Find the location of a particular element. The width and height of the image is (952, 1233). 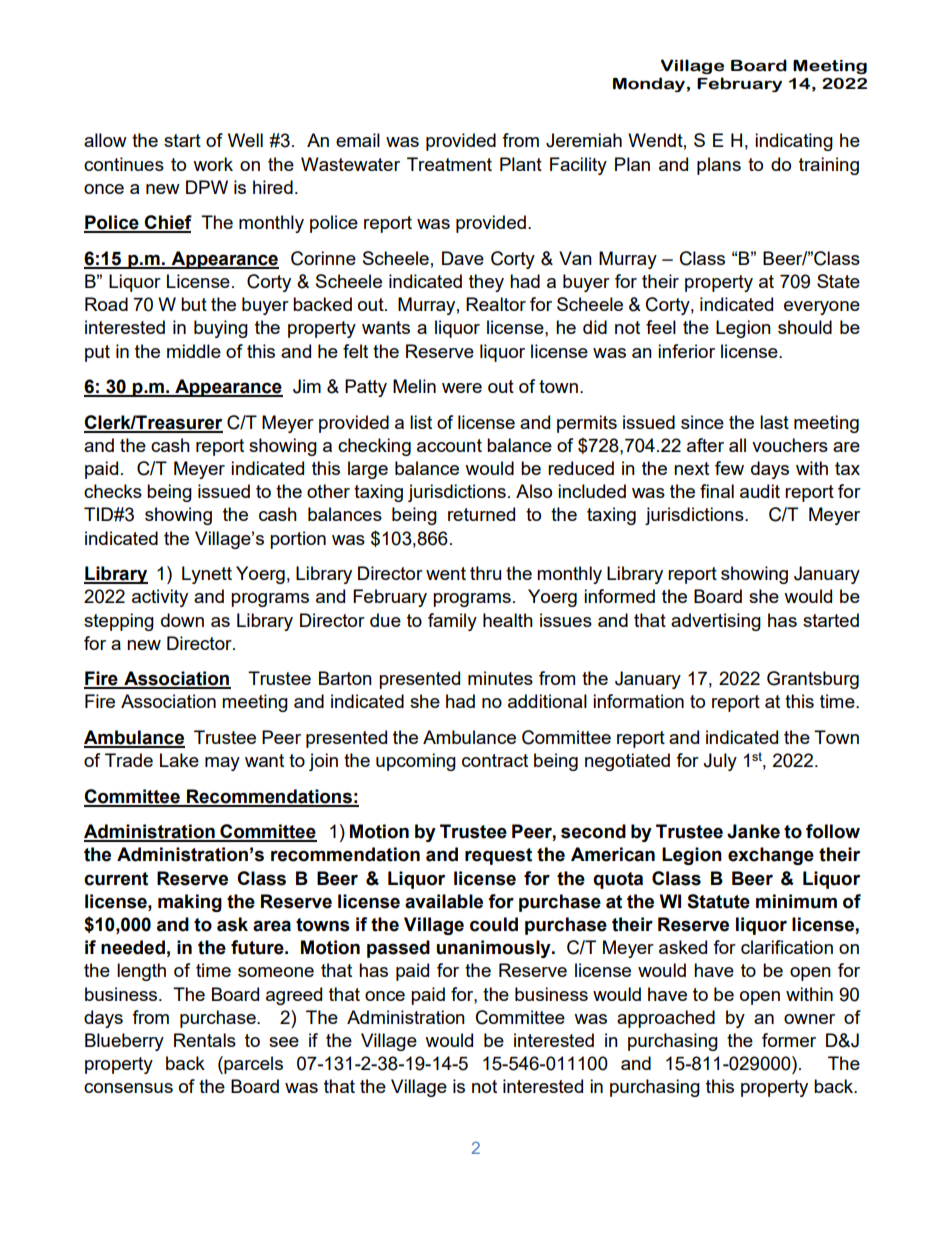

request is located at coordinates (498, 856).
